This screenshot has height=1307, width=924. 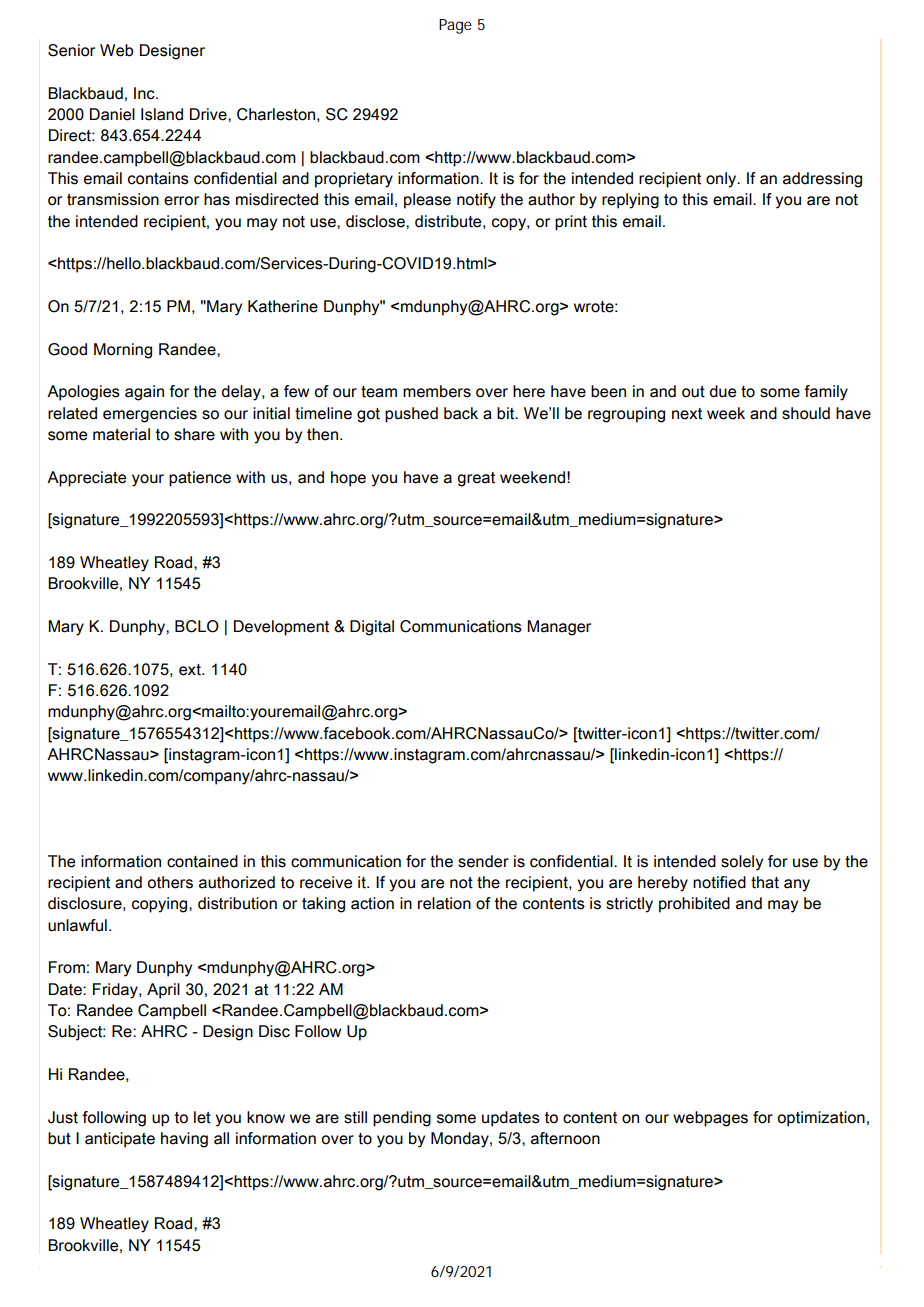 I want to click on Manager, so click(x=559, y=628).
